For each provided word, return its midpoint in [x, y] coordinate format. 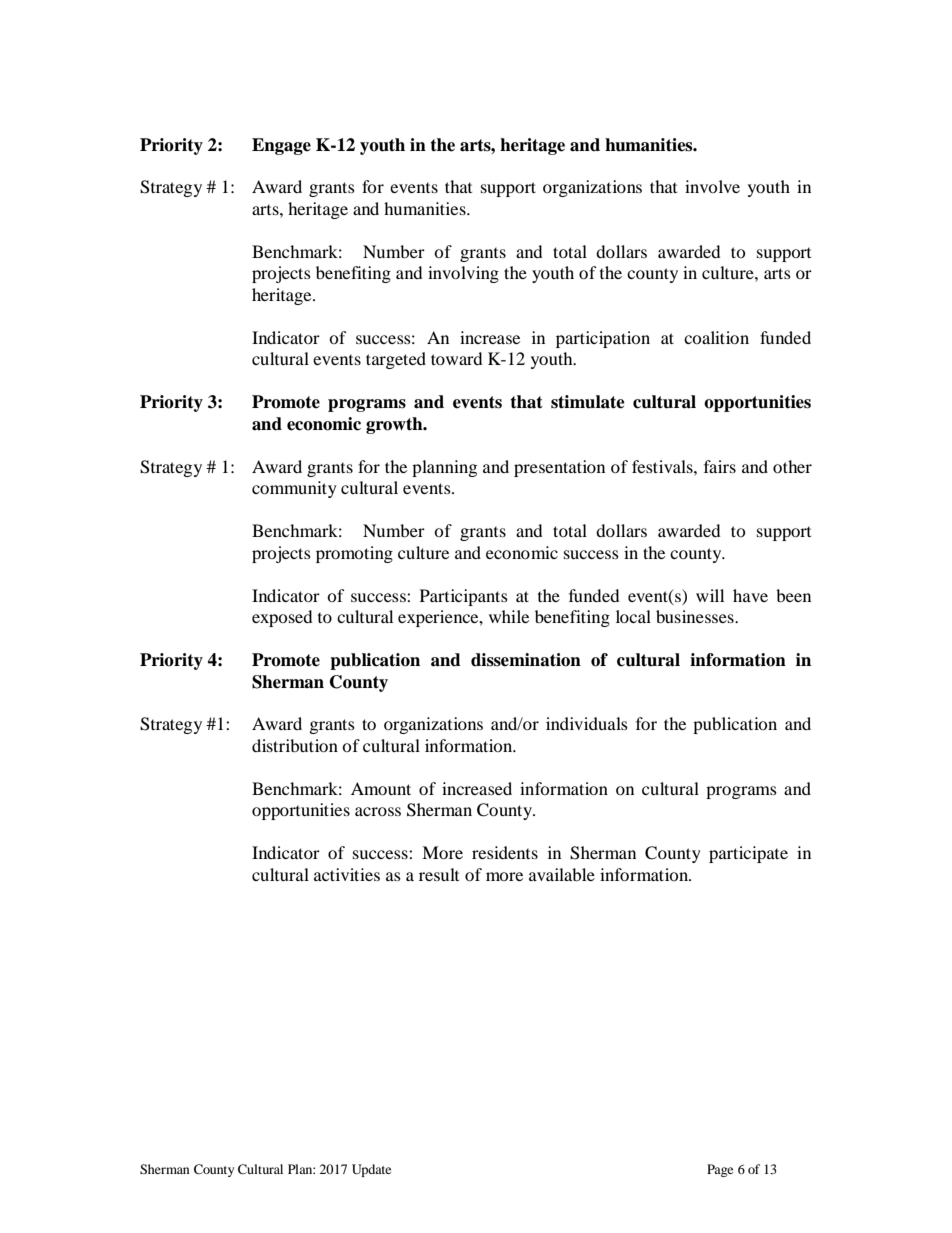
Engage [281, 146]
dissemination [526, 660]
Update [371, 1170]
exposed [282, 618]
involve [712, 186]
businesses [696, 616]
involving [463, 274]
